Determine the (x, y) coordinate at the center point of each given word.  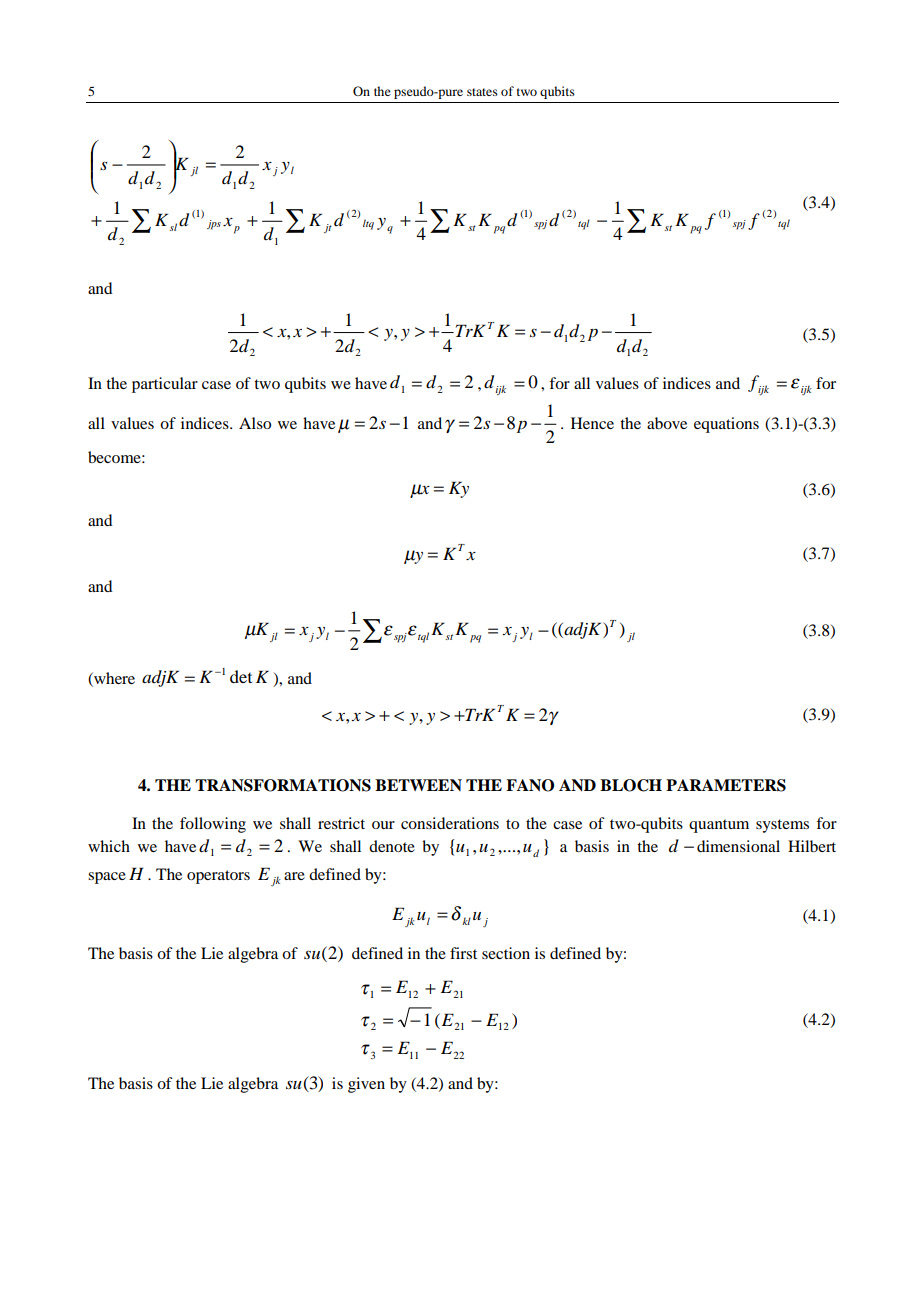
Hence (592, 423)
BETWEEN (418, 785)
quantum (719, 826)
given (366, 1085)
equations (726, 425)
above (667, 423)
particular (165, 385)
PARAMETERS (726, 785)
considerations (450, 823)
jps (214, 225)
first (463, 953)
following (213, 825)
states (482, 92)
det (241, 676)
